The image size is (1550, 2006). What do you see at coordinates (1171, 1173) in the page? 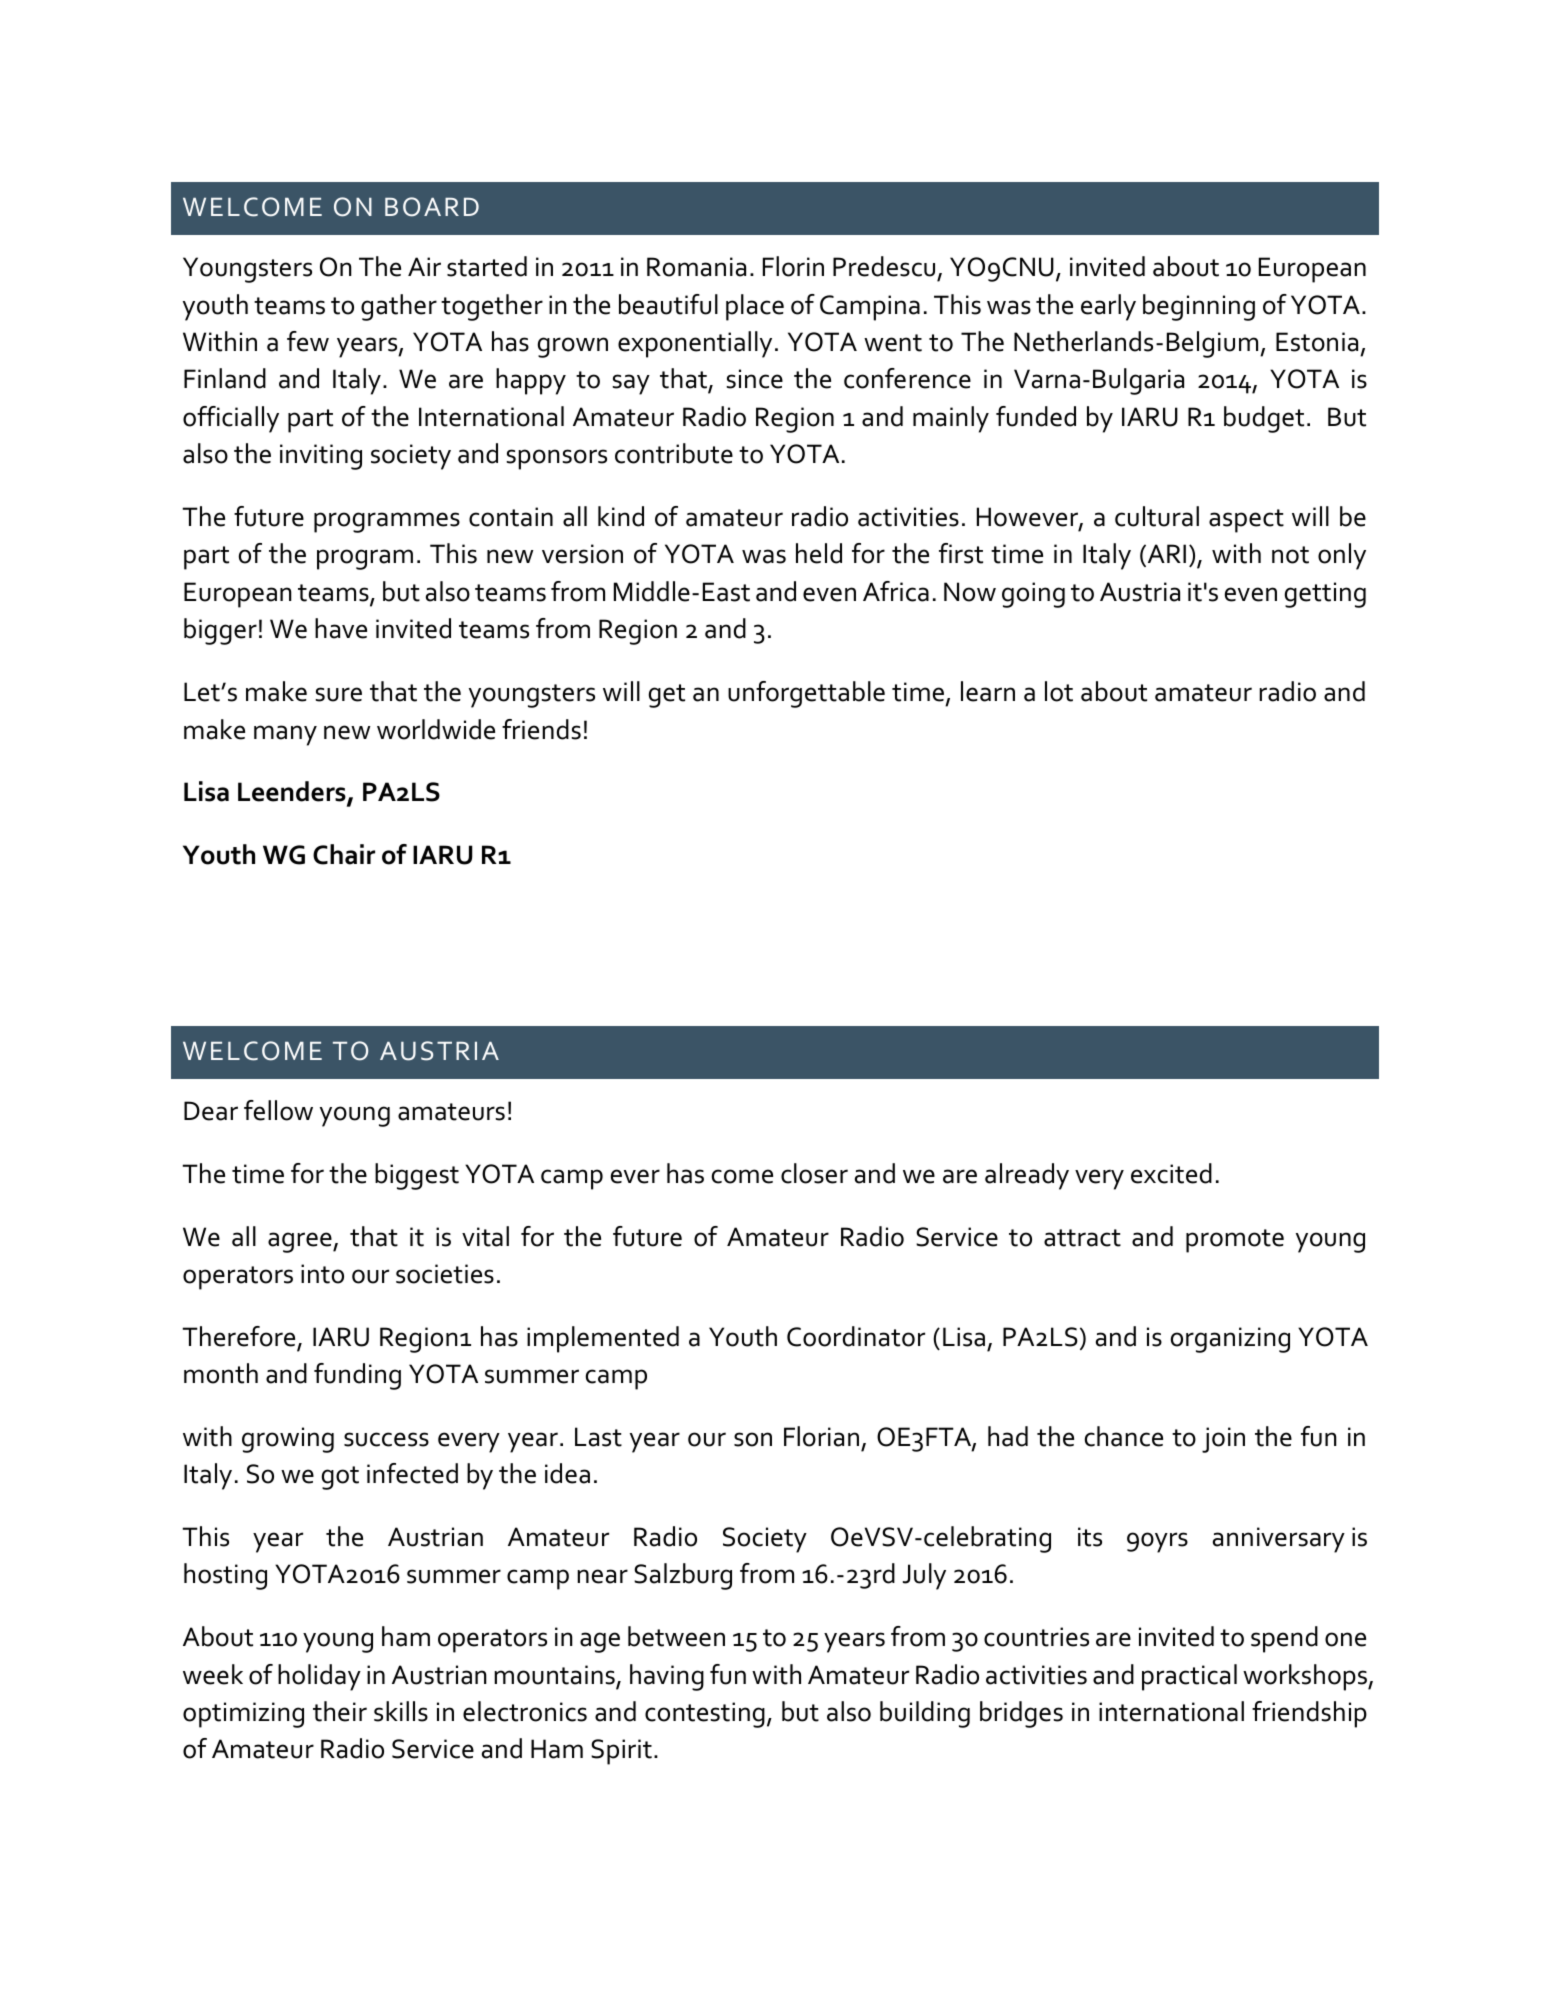
I see `excited` at bounding box center [1171, 1173].
